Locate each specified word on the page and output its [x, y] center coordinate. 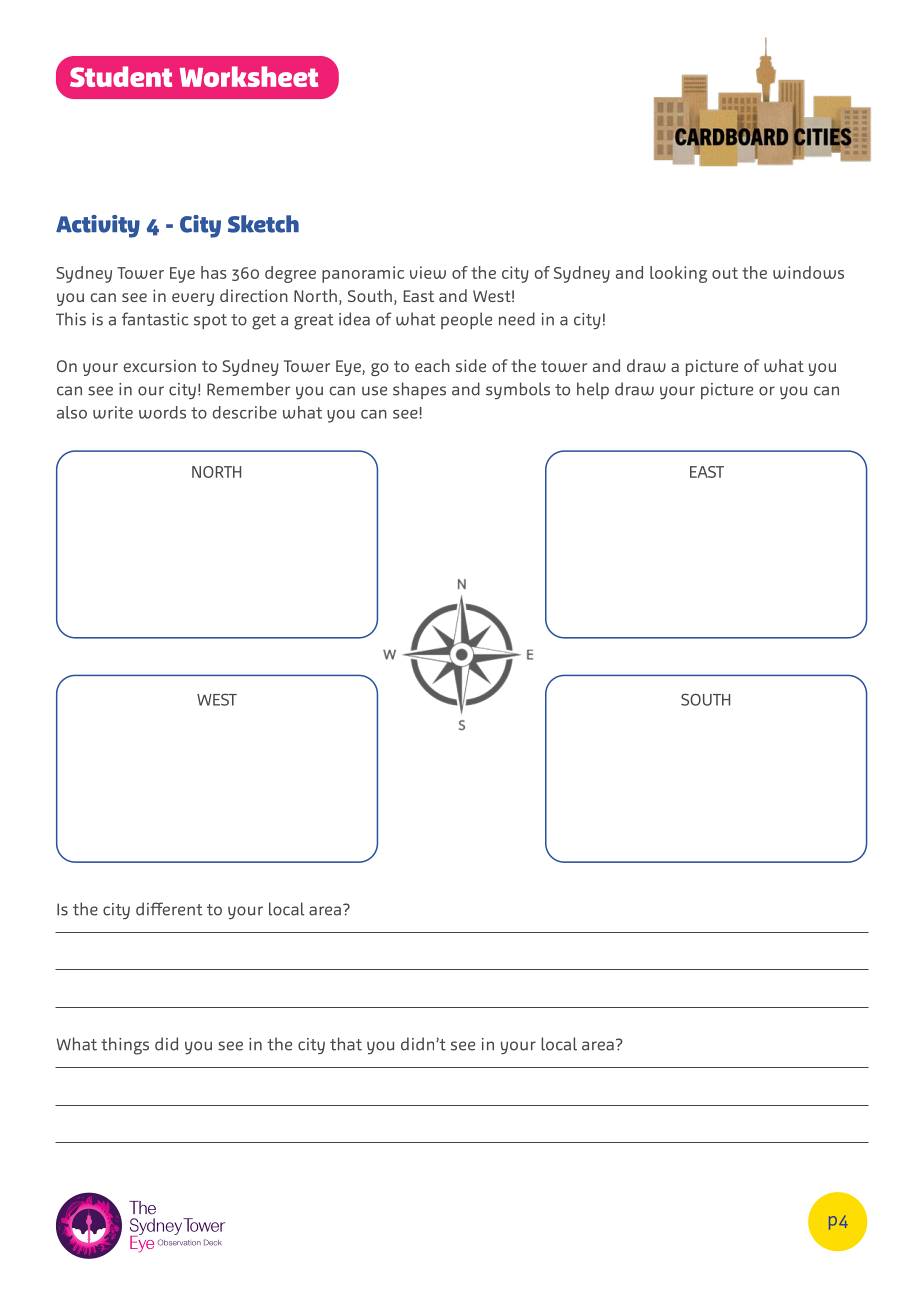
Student [121, 76]
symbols [518, 390]
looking [678, 274]
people [466, 320]
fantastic [155, 319]
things [125, 1046]
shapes [419, 390]
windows [808, 272]
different [169, 909]
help [593, 390]
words [162, 412]
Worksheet [249, 76]
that [346, 1044]
